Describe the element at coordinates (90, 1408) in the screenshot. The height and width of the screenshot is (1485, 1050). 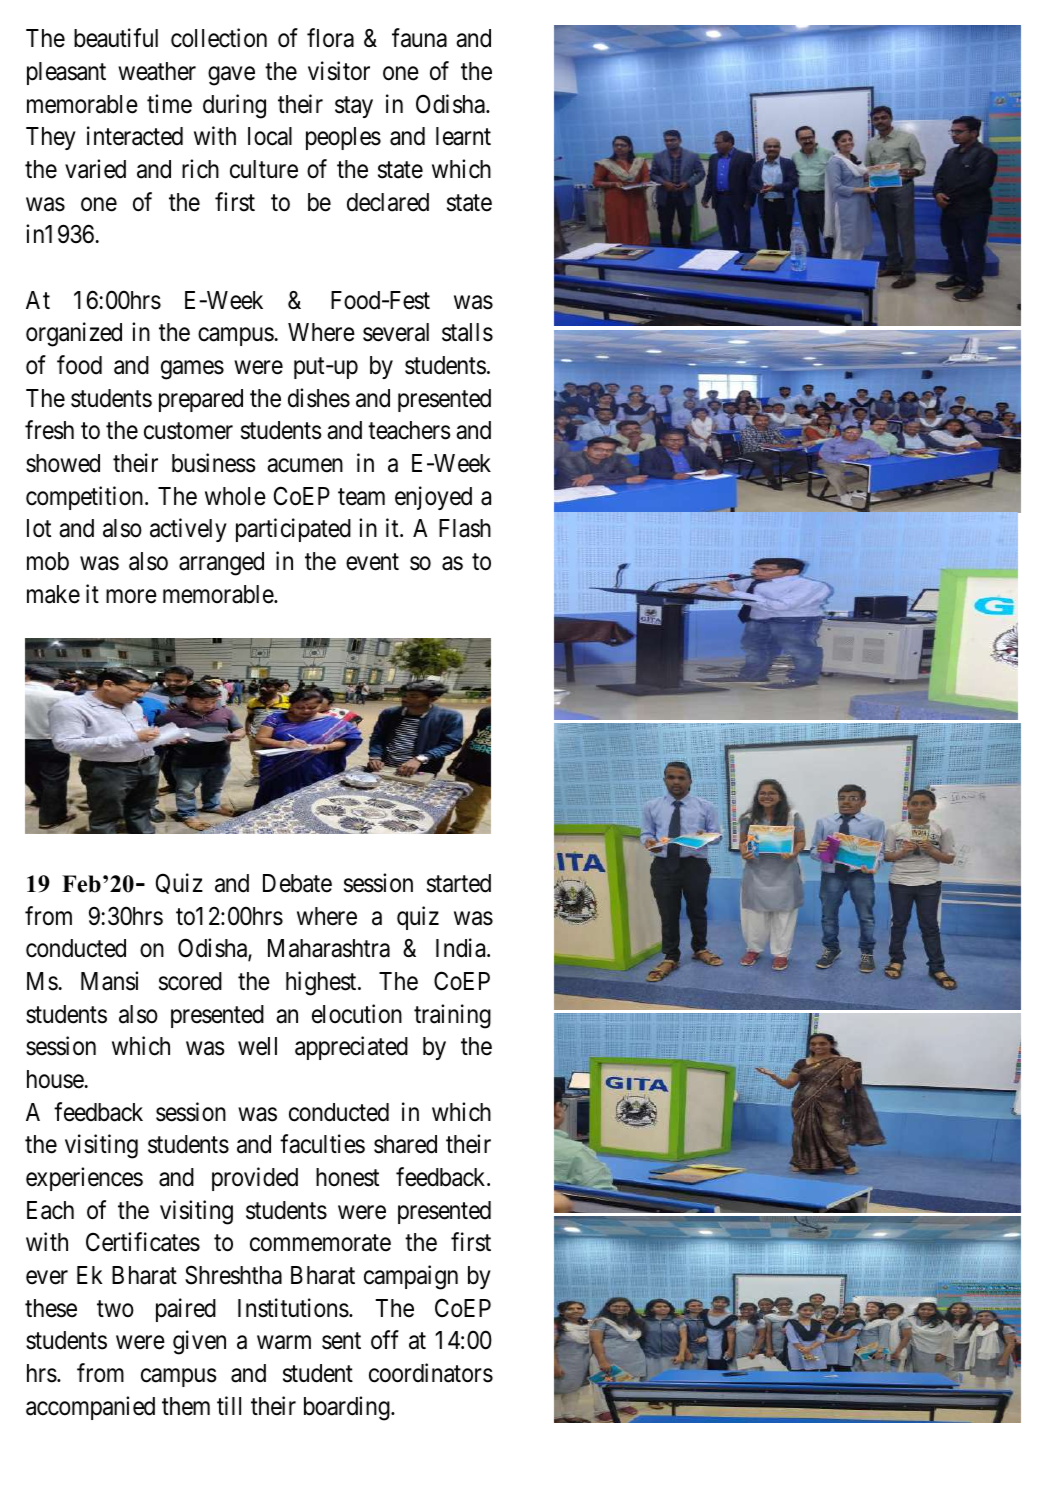
I see `accompanied` at that location.
